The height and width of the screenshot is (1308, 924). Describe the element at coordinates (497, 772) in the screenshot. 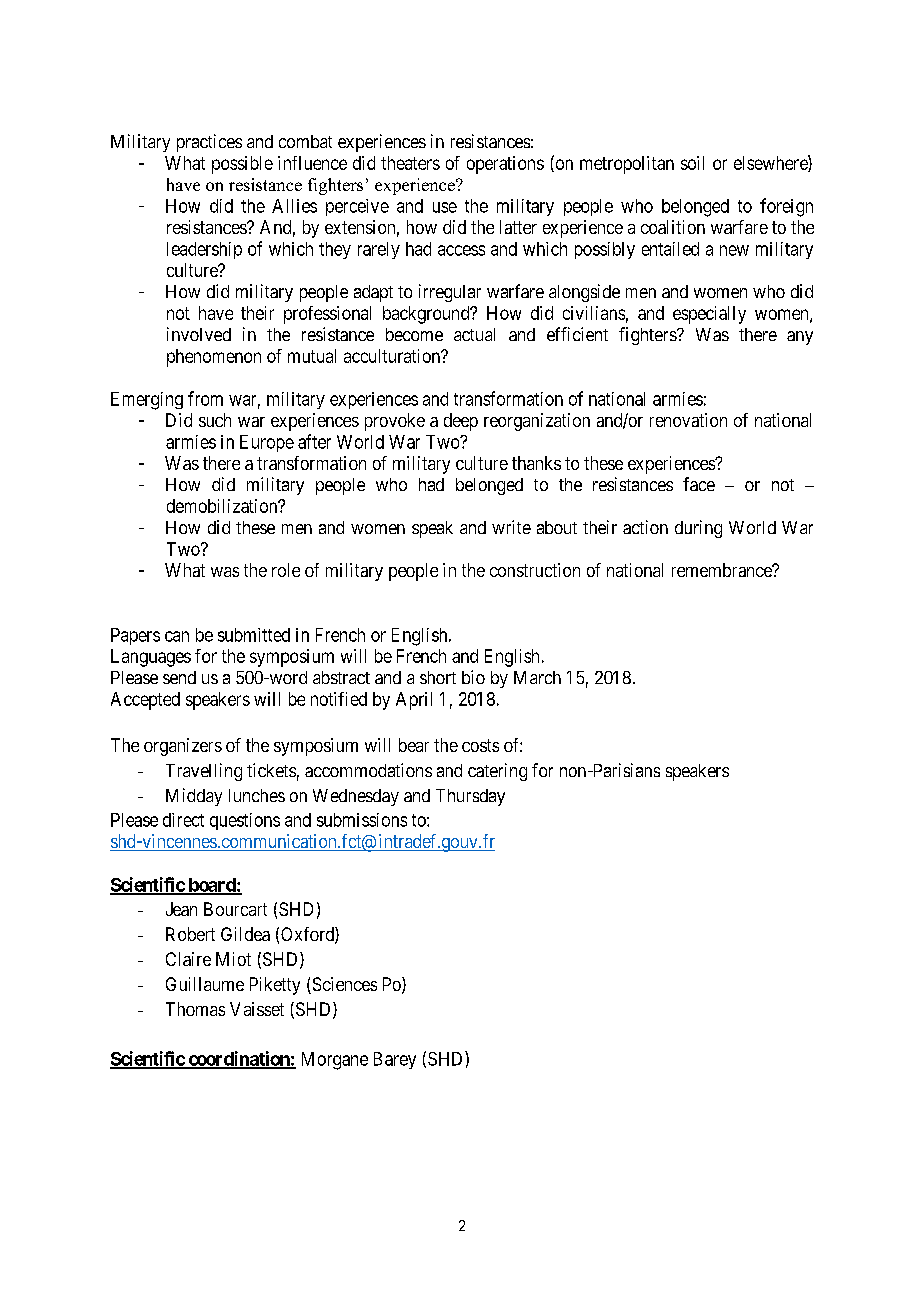

I see `catering` at that location.
